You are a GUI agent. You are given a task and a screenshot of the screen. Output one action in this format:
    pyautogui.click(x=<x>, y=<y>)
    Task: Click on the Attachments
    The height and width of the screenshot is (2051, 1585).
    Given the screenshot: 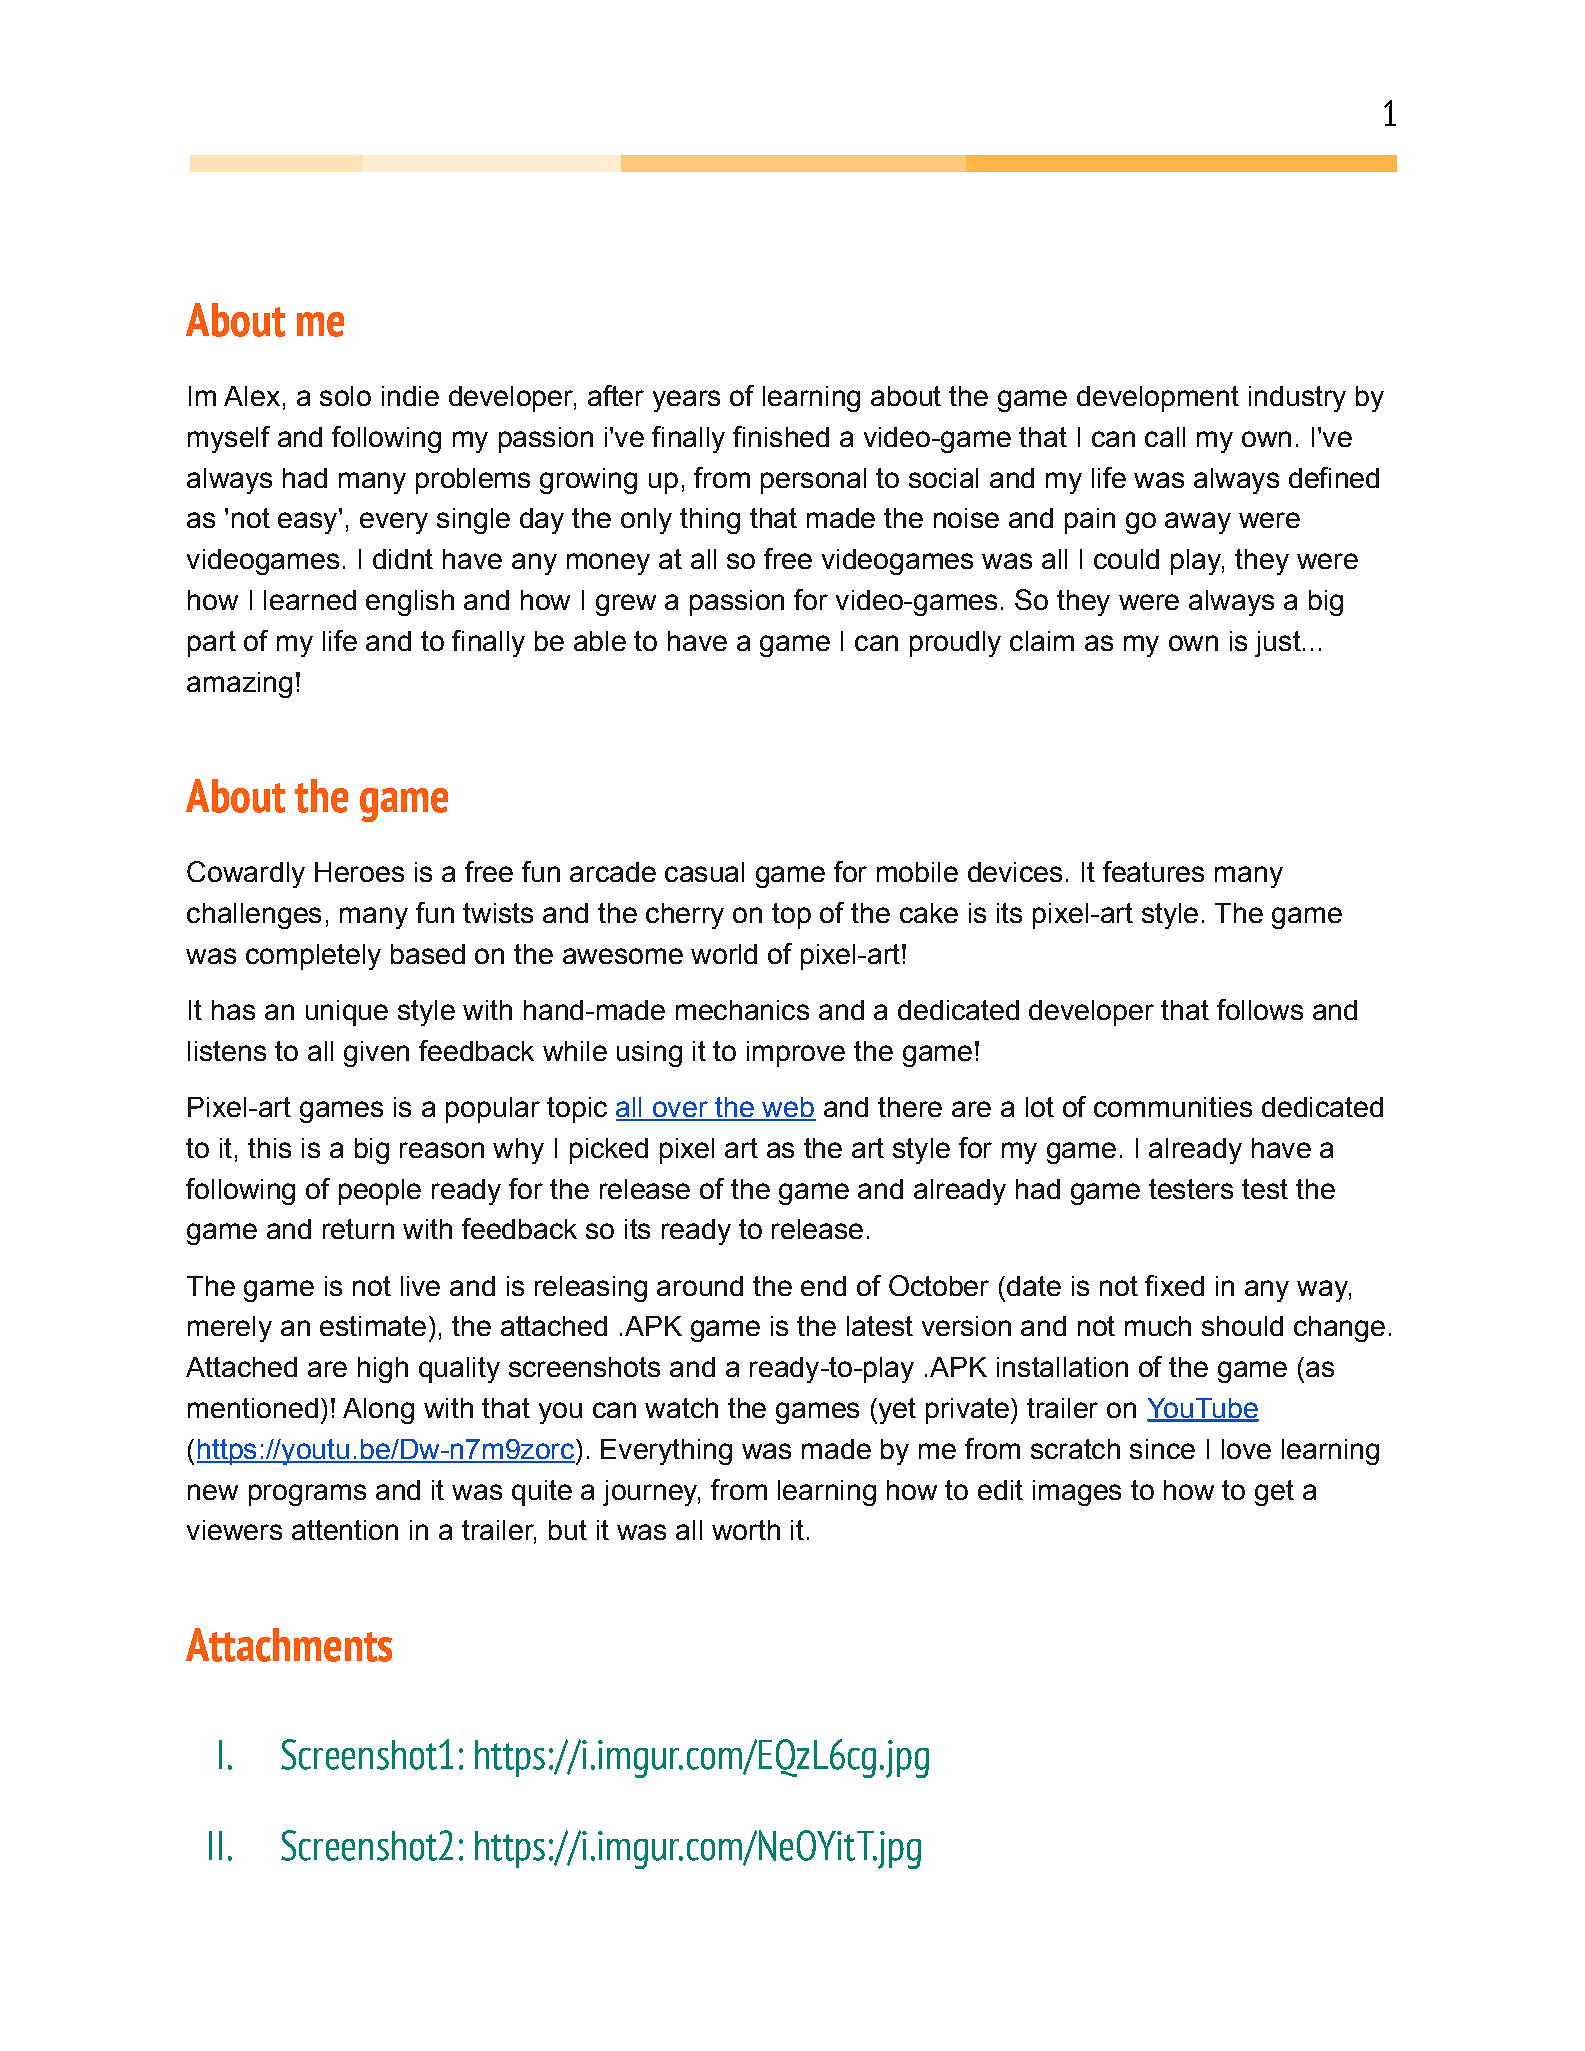 What is the action you would take?
    pyautogui.click(x=289, y=1645)
